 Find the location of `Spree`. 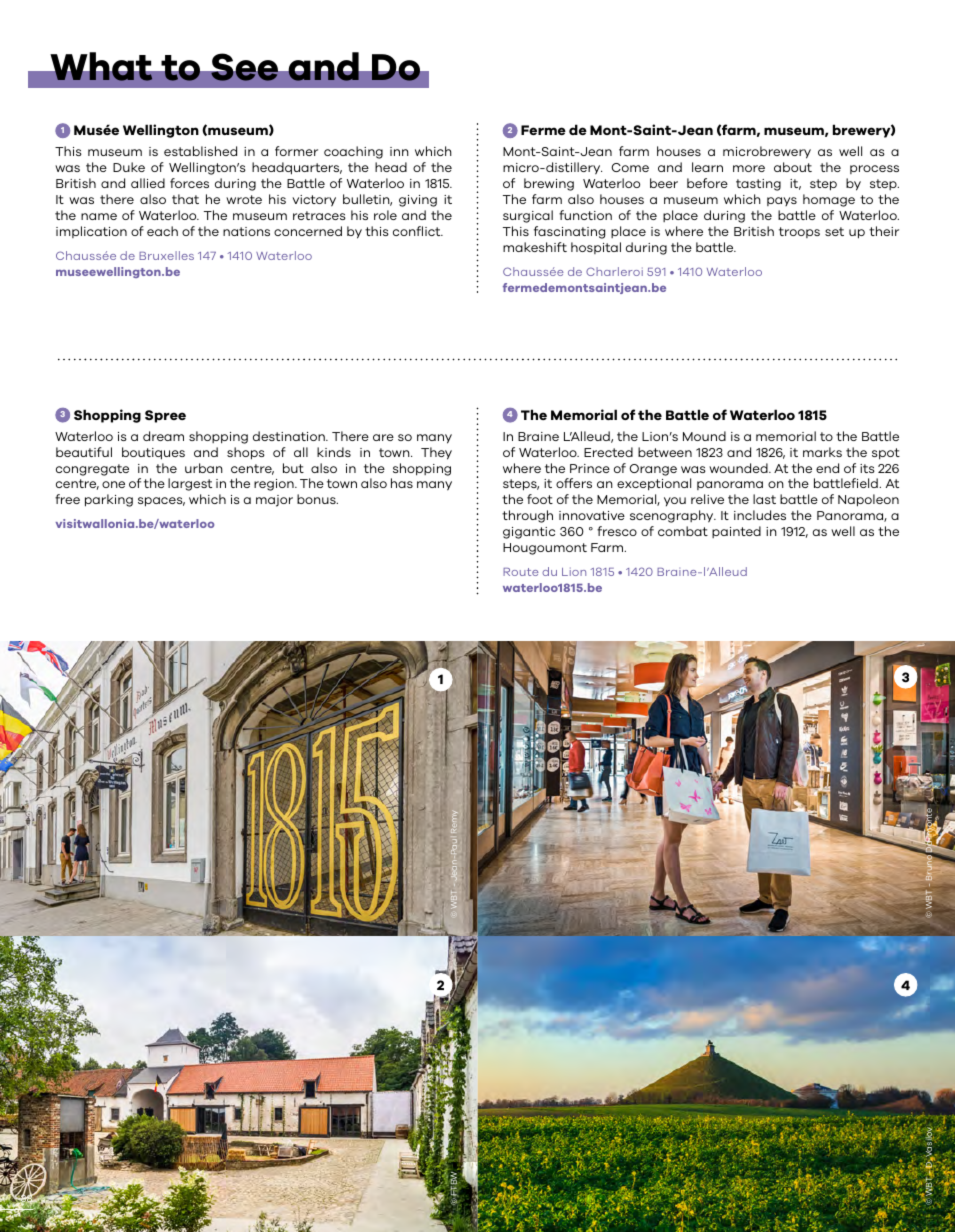

Spree is located at coordinates (165, 416).
